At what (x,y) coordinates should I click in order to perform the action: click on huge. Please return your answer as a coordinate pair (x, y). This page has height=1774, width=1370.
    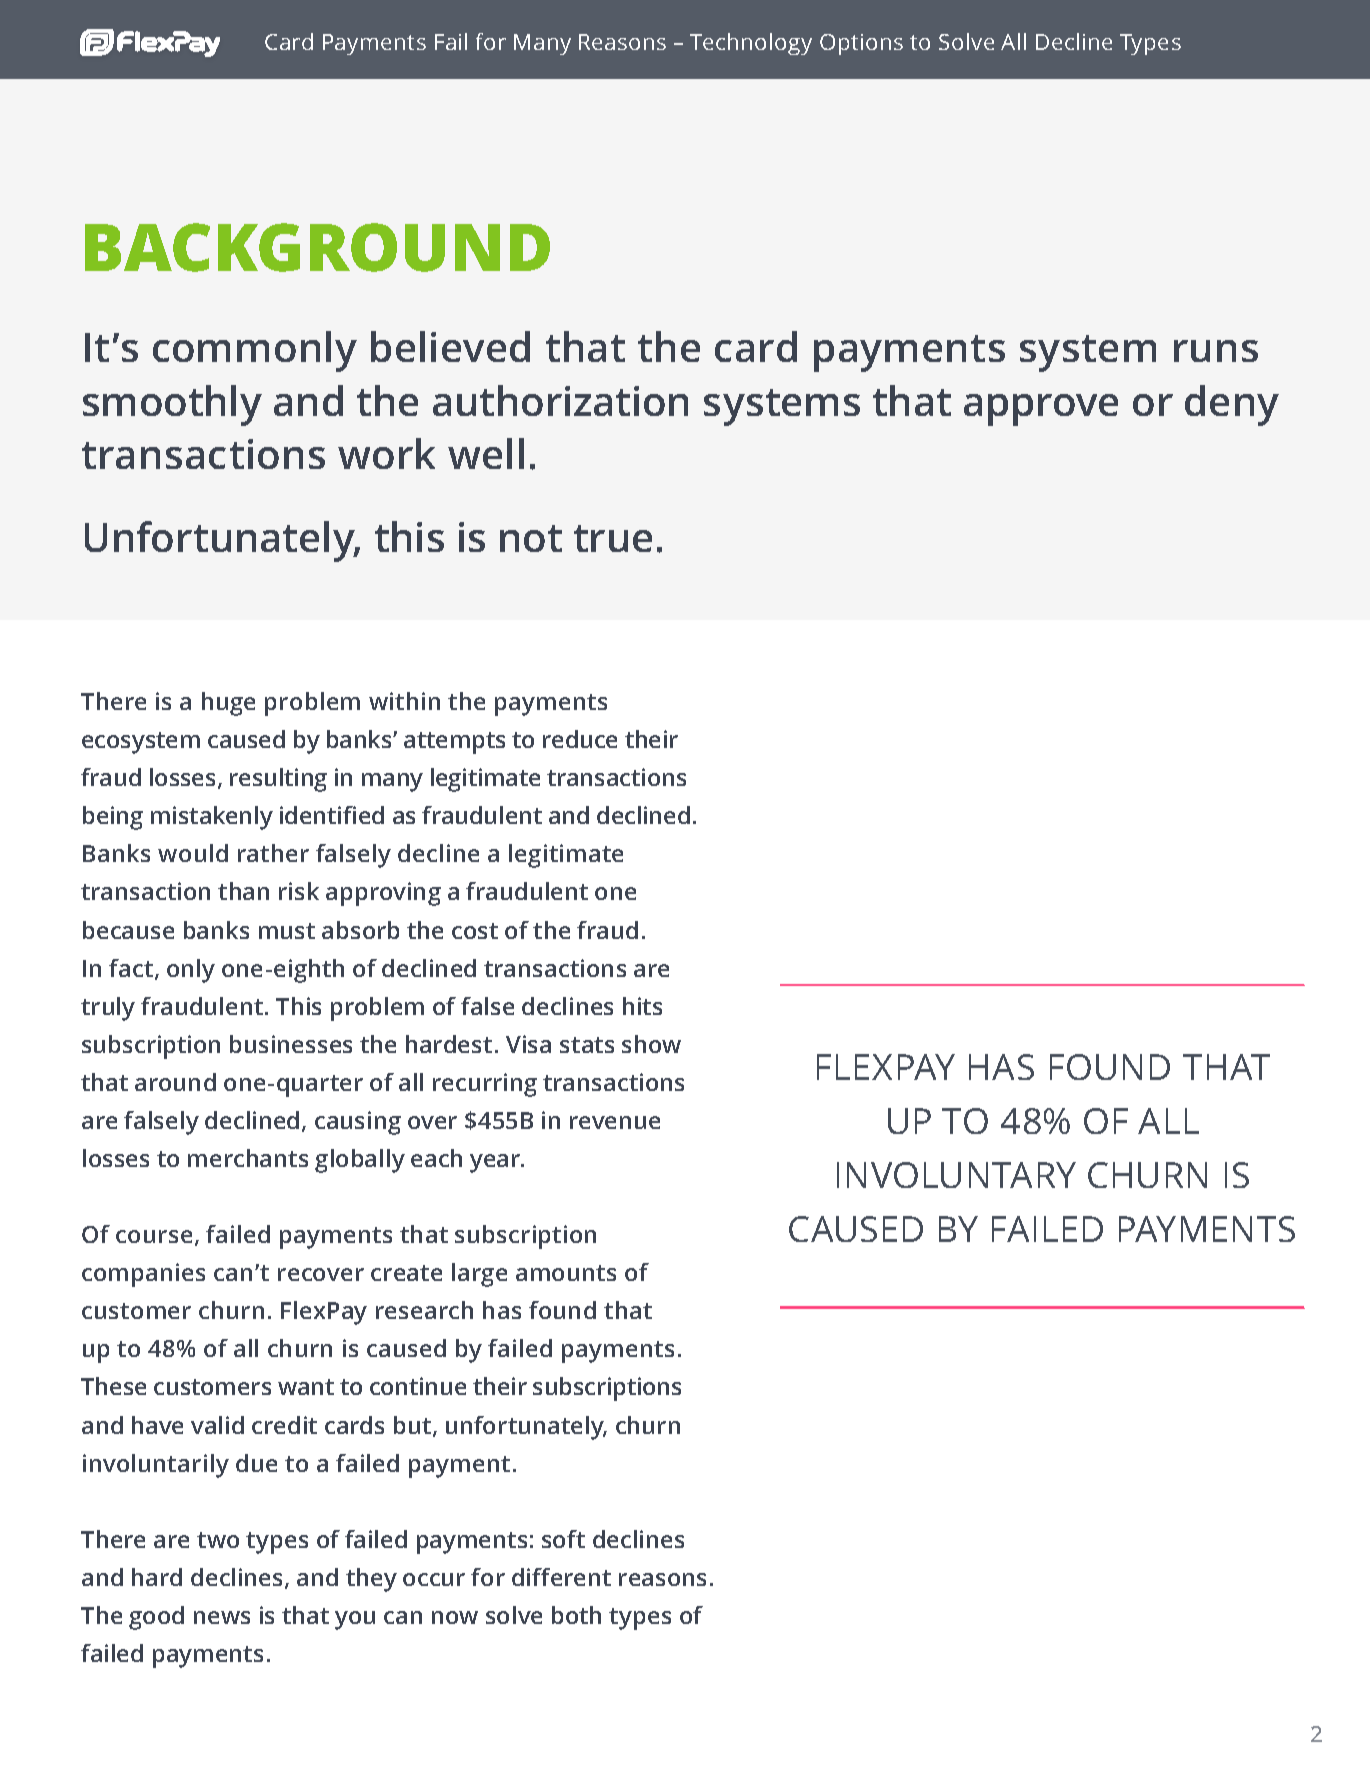
    Looking at the image, I should click on (228, 704).
